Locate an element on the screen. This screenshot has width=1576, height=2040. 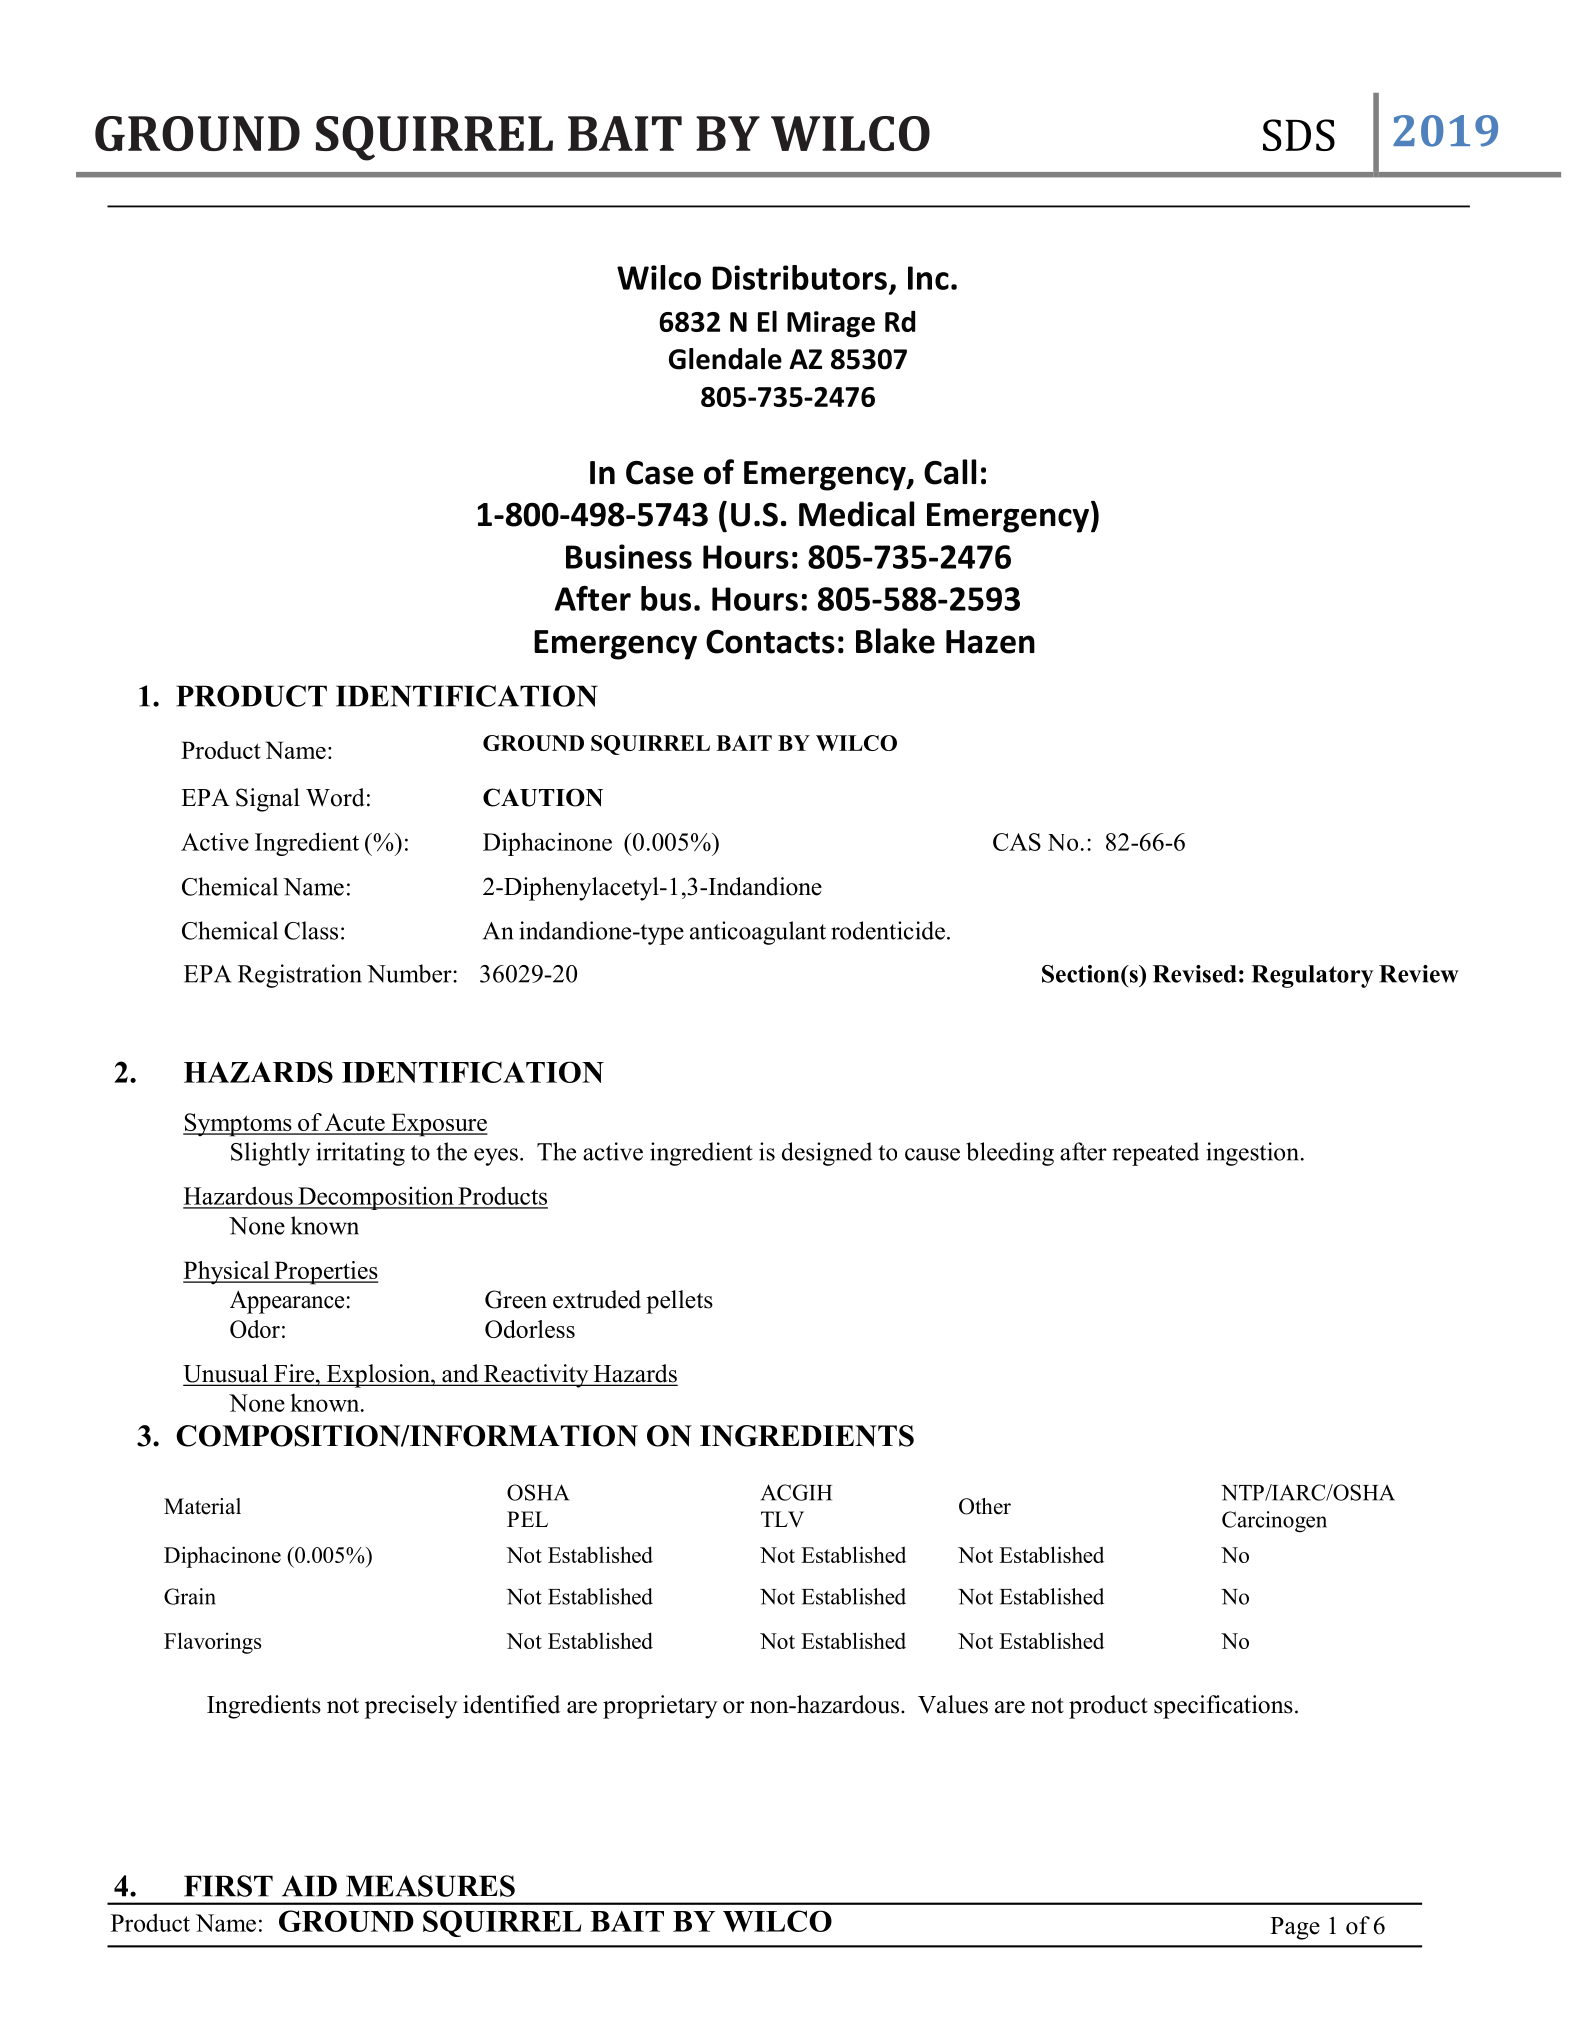
Case is located at coordinates (660, 473).
